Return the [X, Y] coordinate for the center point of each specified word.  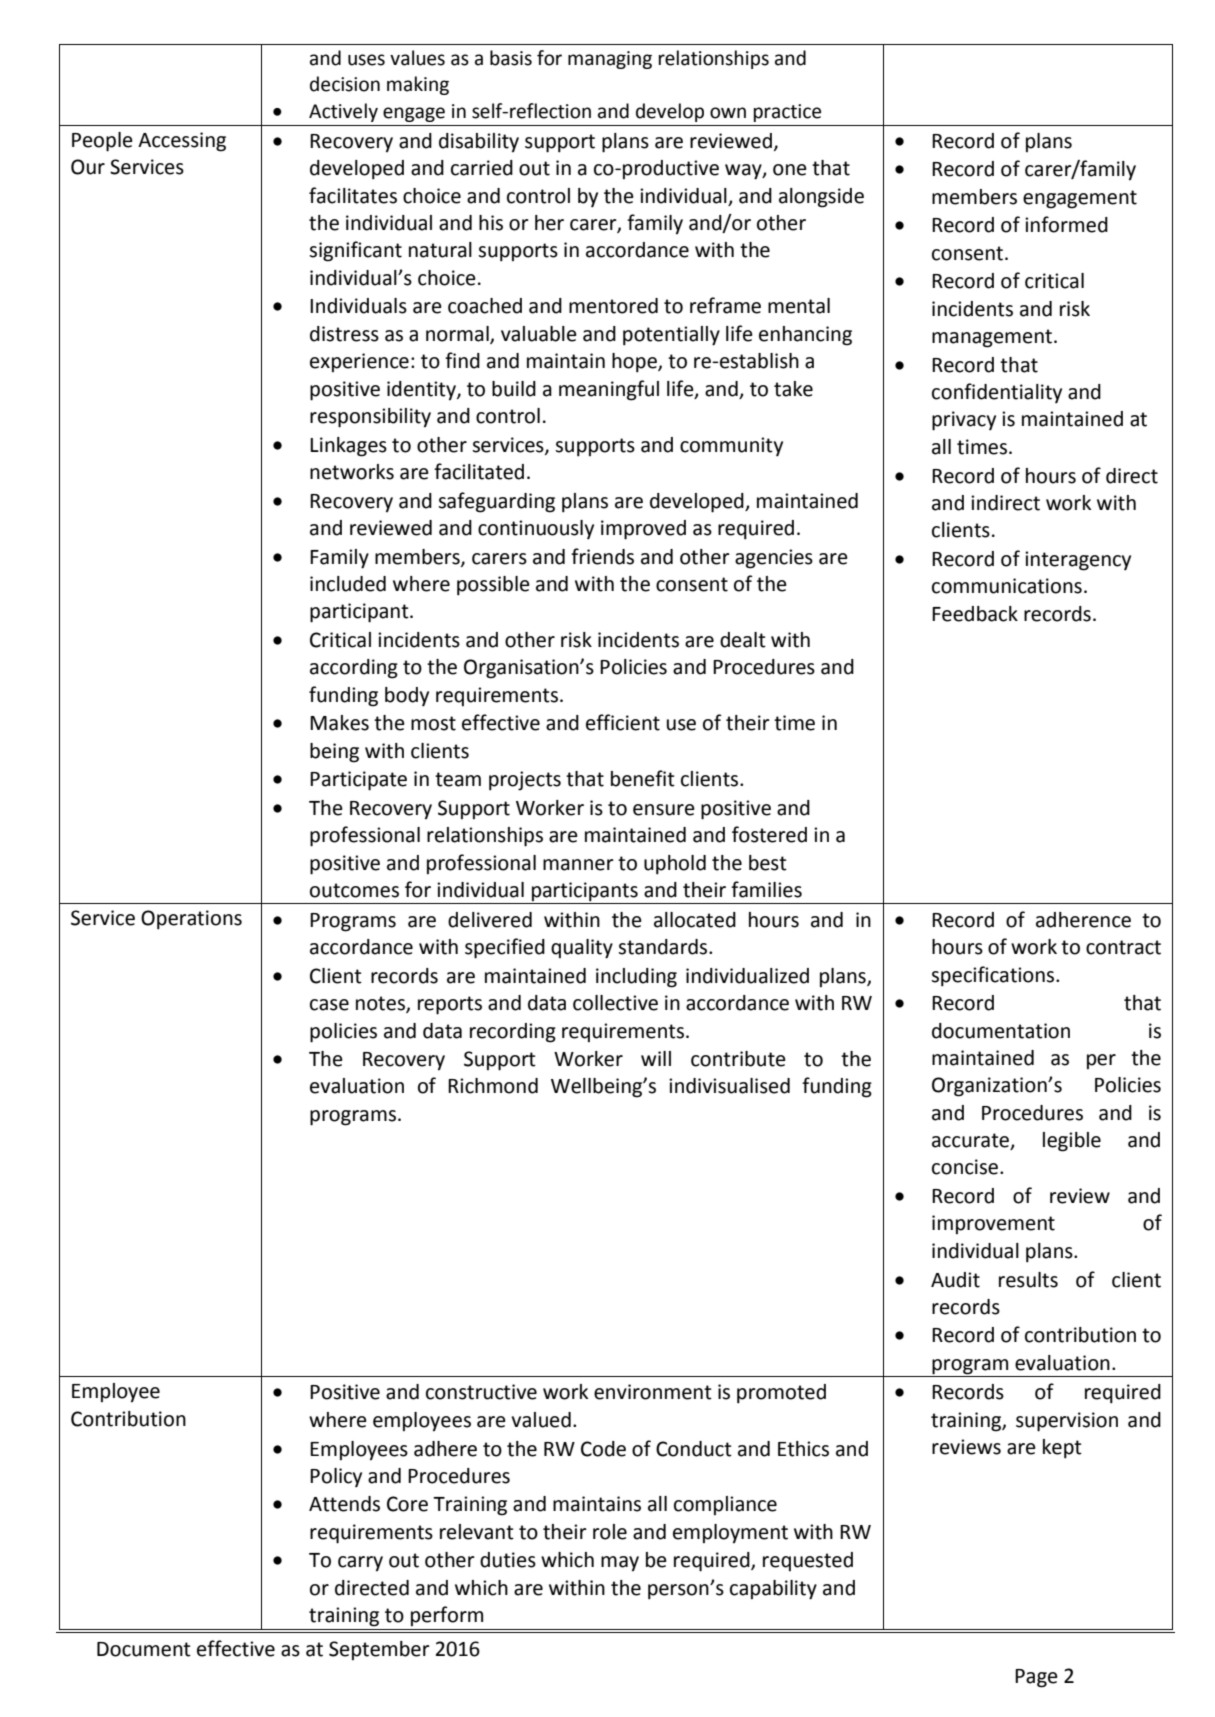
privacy [964, 421]
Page [1036, 1678]
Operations [191, 920]
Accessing [182, 142]
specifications [994, 976]
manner [578, 865]
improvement [993, 1224]
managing [610, 60]
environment [653, 1392]
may [620, 1564]
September [379, 1650]
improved [643, 530]
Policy [336, 1477]
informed [1066, 224]
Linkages [348, 447]
